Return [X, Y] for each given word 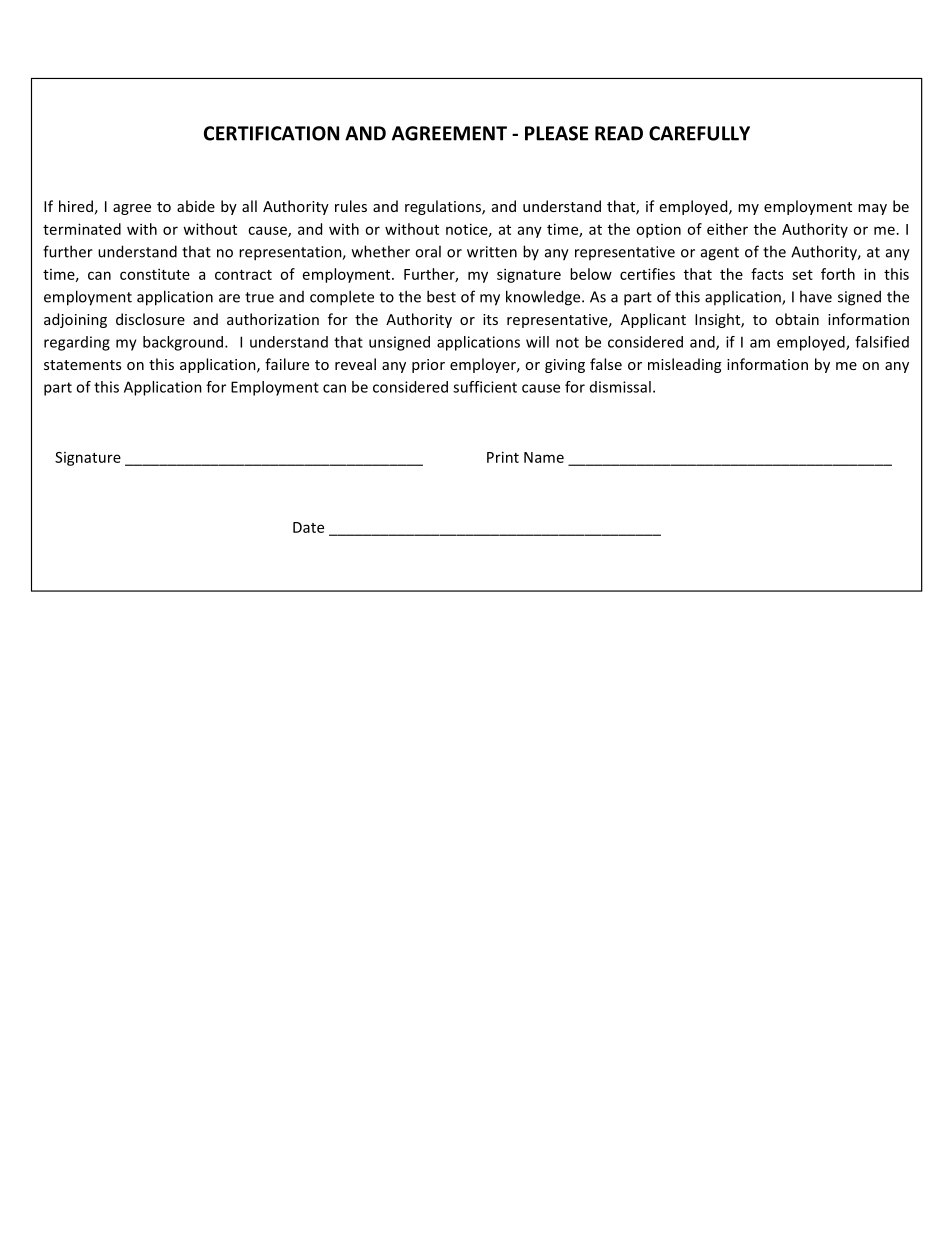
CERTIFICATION [271, 133]
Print [503, 457]
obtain [797, 319]
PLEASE [556, 133]
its [490, 319]
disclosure [150, 319]
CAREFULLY [699, 133]
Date [308, 527]
